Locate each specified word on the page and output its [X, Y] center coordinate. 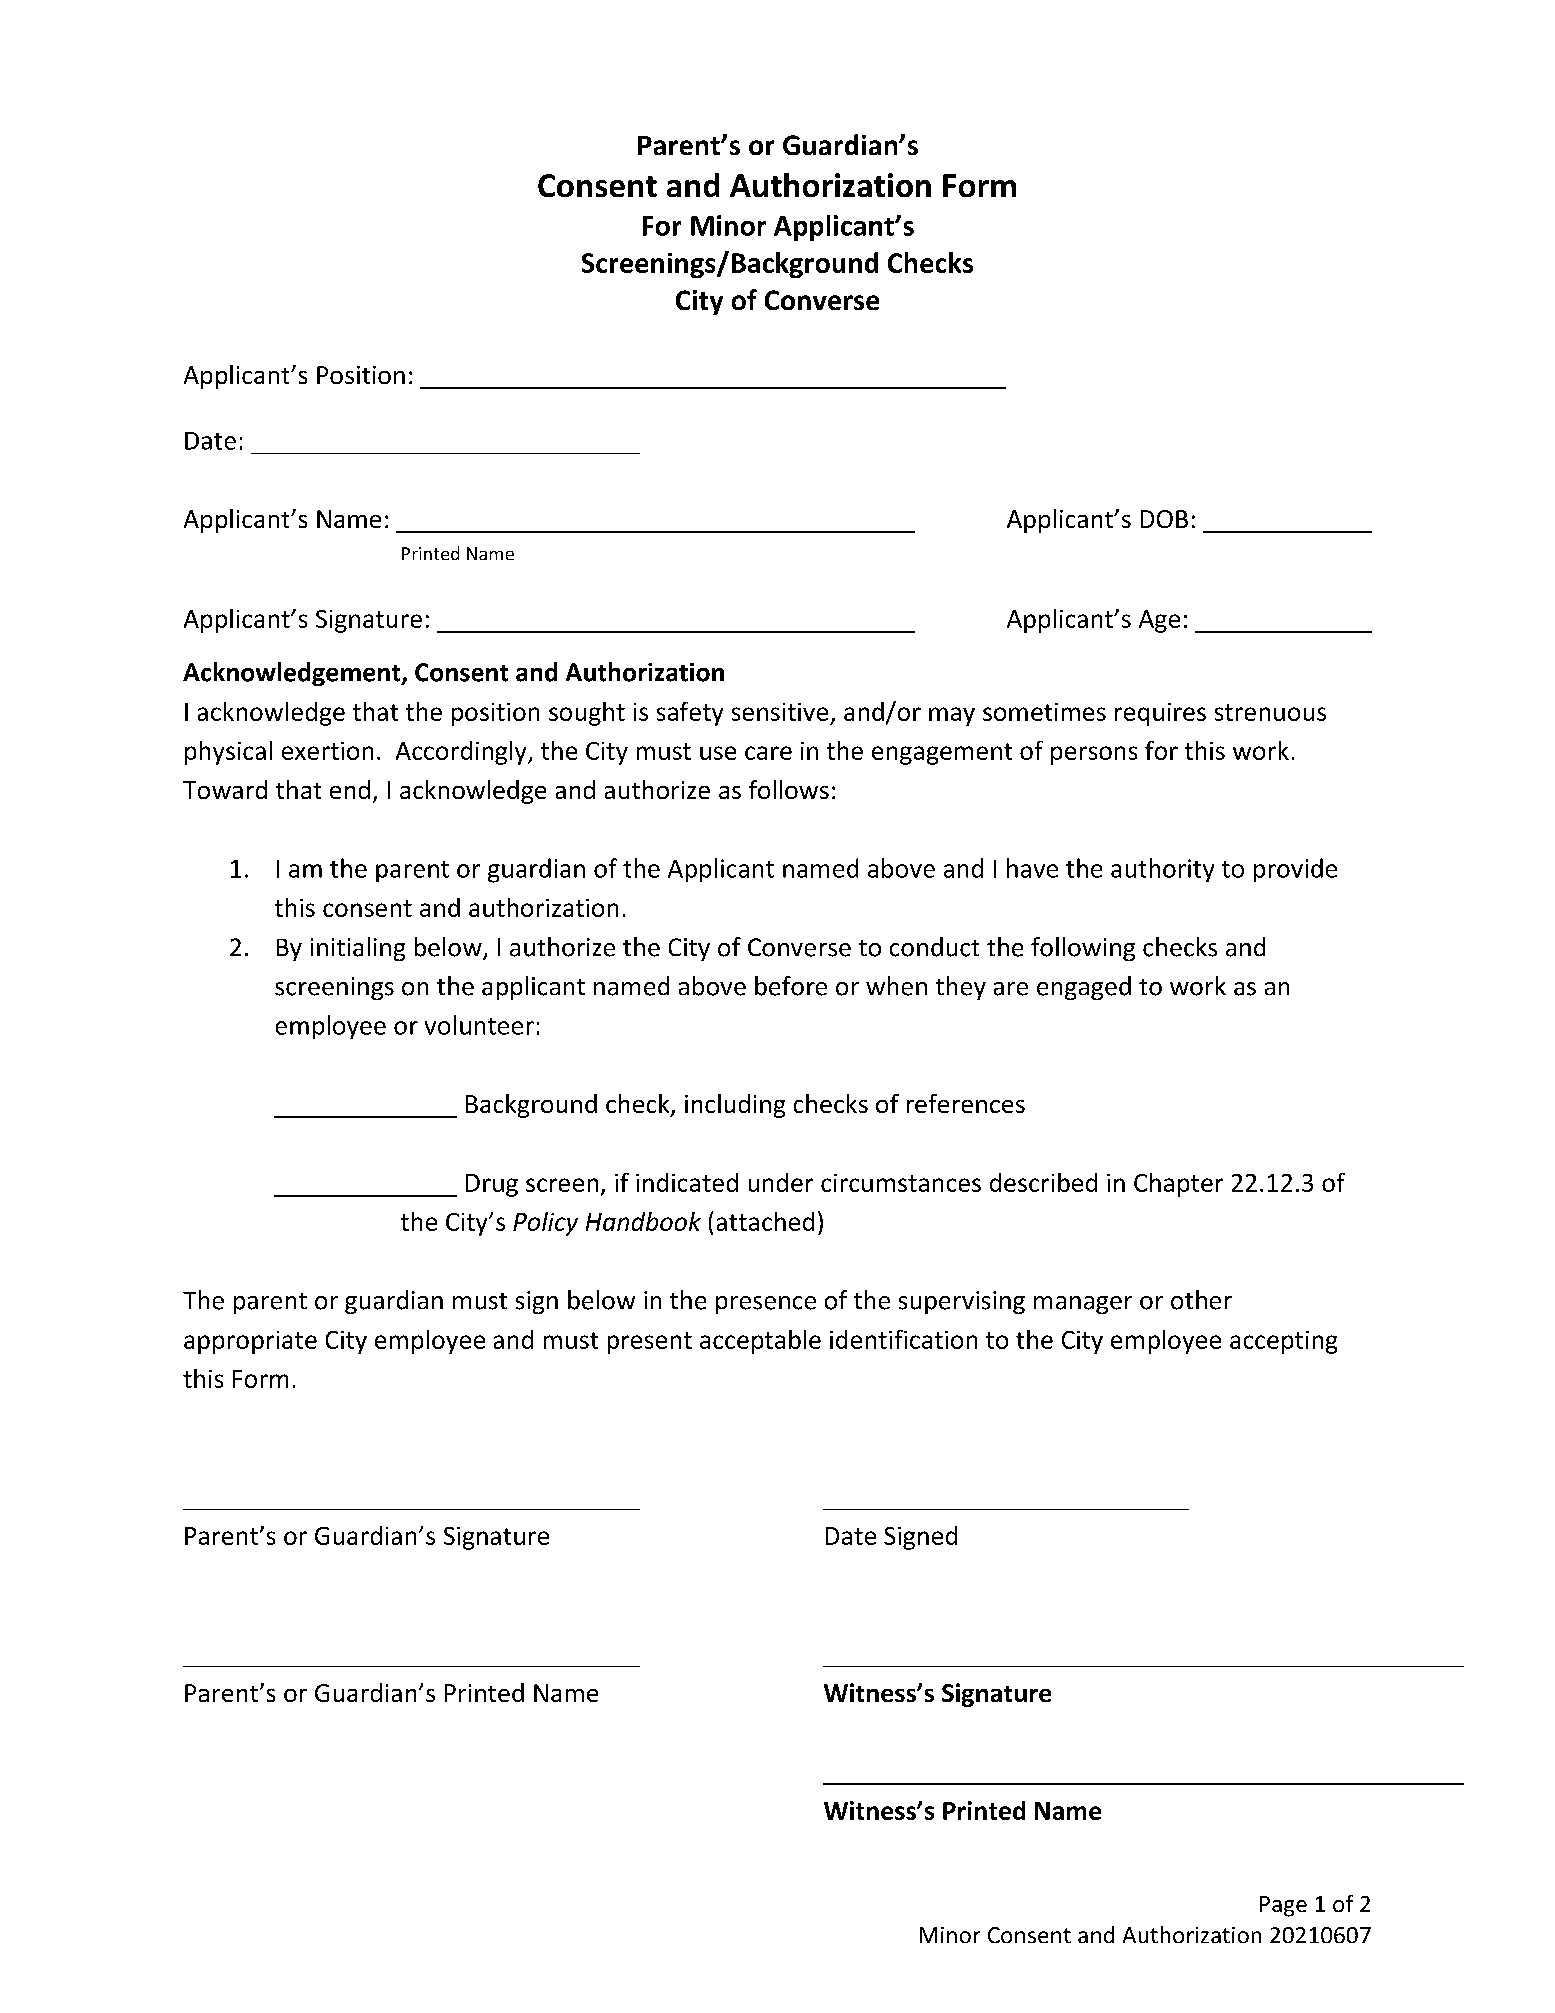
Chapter [1178, 1185]
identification [903, 1339]
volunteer [479, 1025]
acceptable [760, 1342]
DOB [1164, 519]
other [1201, 1300]
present [650, 1343]
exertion [327, 751]
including [735, 1106]
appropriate [250, 1342]
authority [1162, 870]
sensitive [780, 712]
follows [789, 789]
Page [1283, 1906]
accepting [1283, 1342]
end [350, 789]
